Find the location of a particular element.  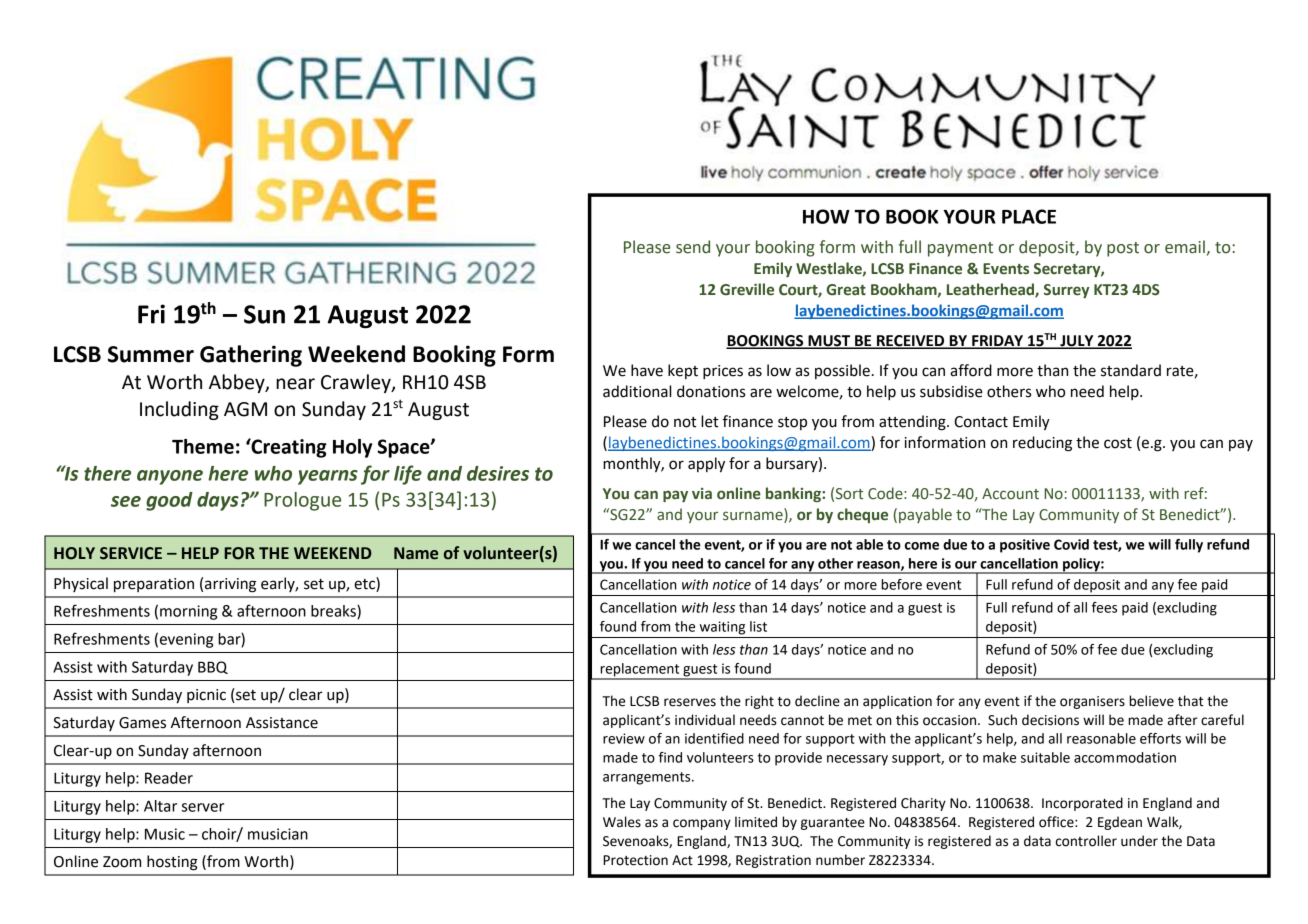

hosting is located at coordinates (172, 863).
